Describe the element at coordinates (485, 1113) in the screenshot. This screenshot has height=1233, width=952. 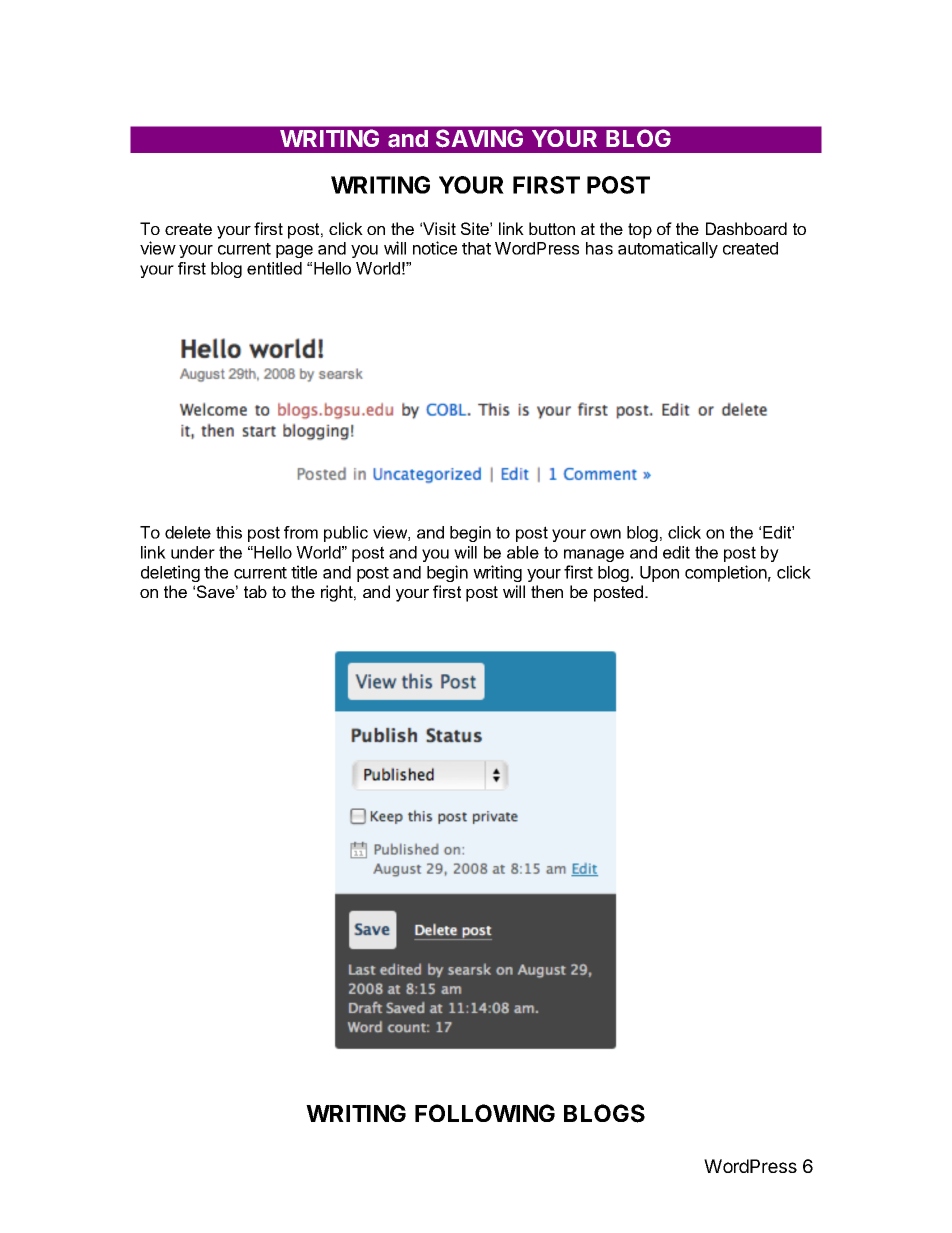
I see `FOLLOWING` at that location.
